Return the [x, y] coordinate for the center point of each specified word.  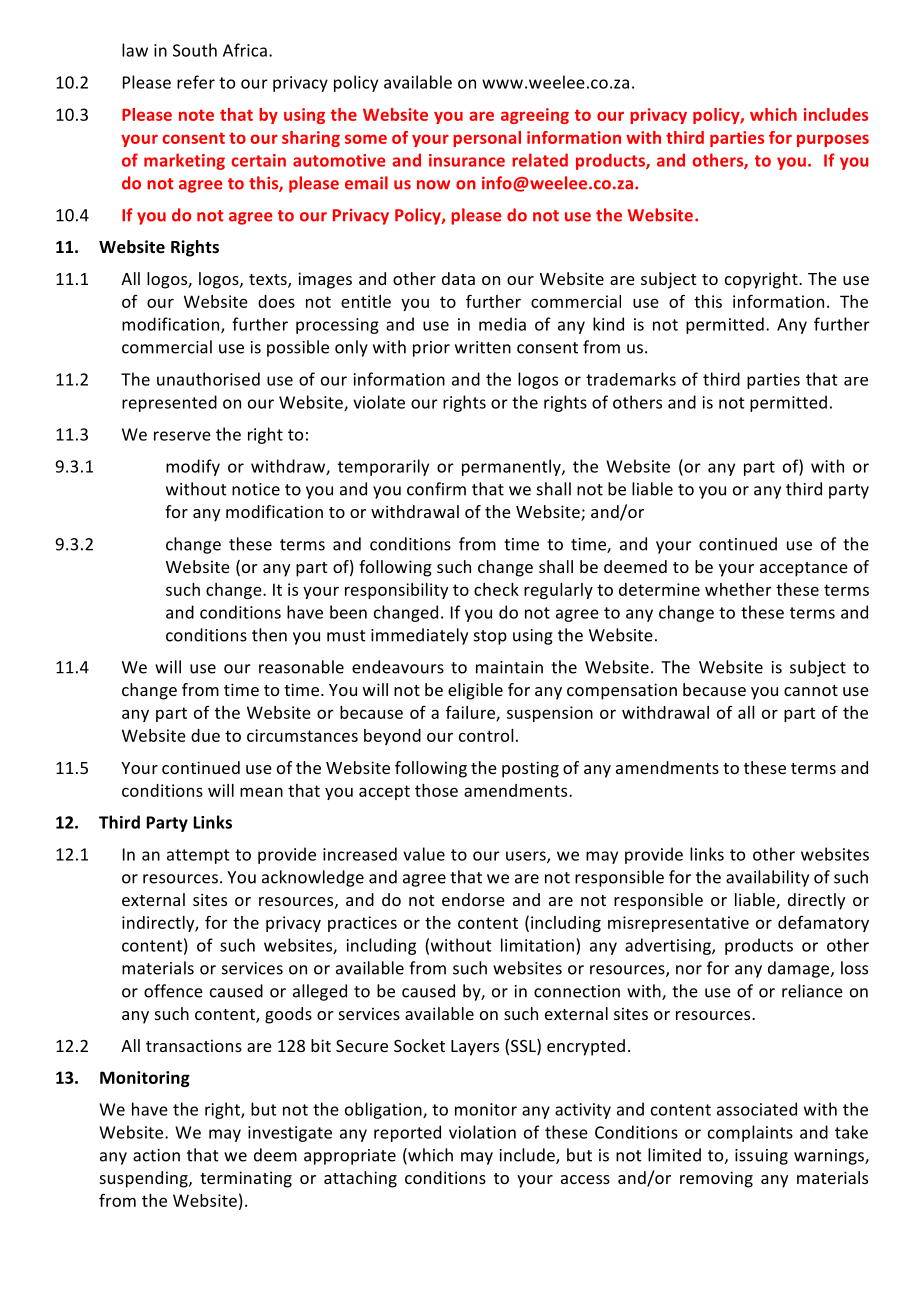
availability [767, 878]
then [269, 635]
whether [738, 589]
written [483, 347]
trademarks [631, 379]
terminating [246, 1179]
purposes [833, 140]
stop [490, 637]
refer [196, 82]
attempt [198, 856]
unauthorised [208, 379]
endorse [473, 899]
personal [487, 139]
